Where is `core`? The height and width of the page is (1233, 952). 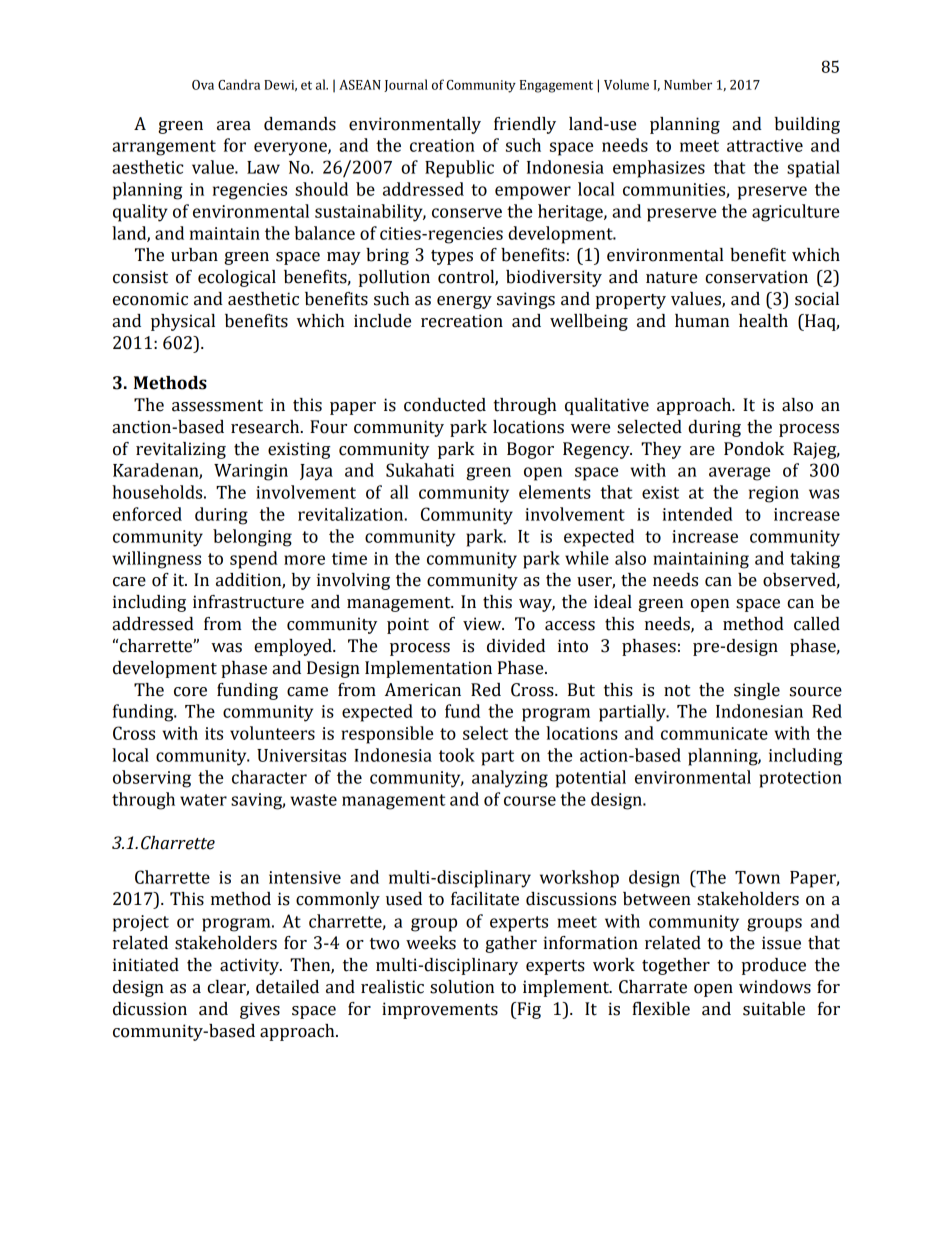 core is located at coordinates (190, 692).
